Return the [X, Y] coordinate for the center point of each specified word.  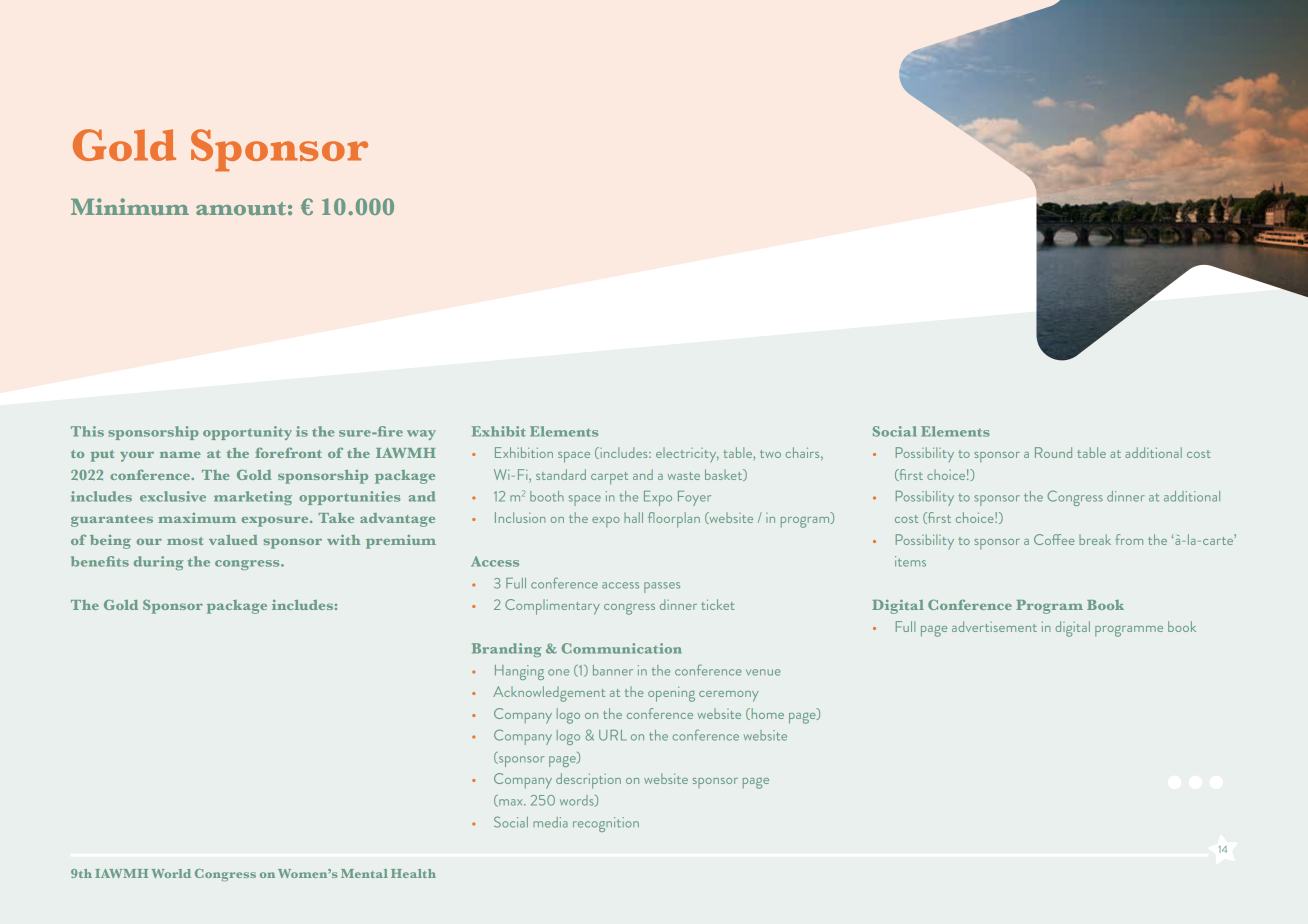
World [171, 873]
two [770, 454]
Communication [621, 648]
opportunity [247, 433]
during [158, 563]
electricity [687, 455]
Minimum [130, 206]
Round [1053, 452]
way [421, 435]
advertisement [994, 626]
